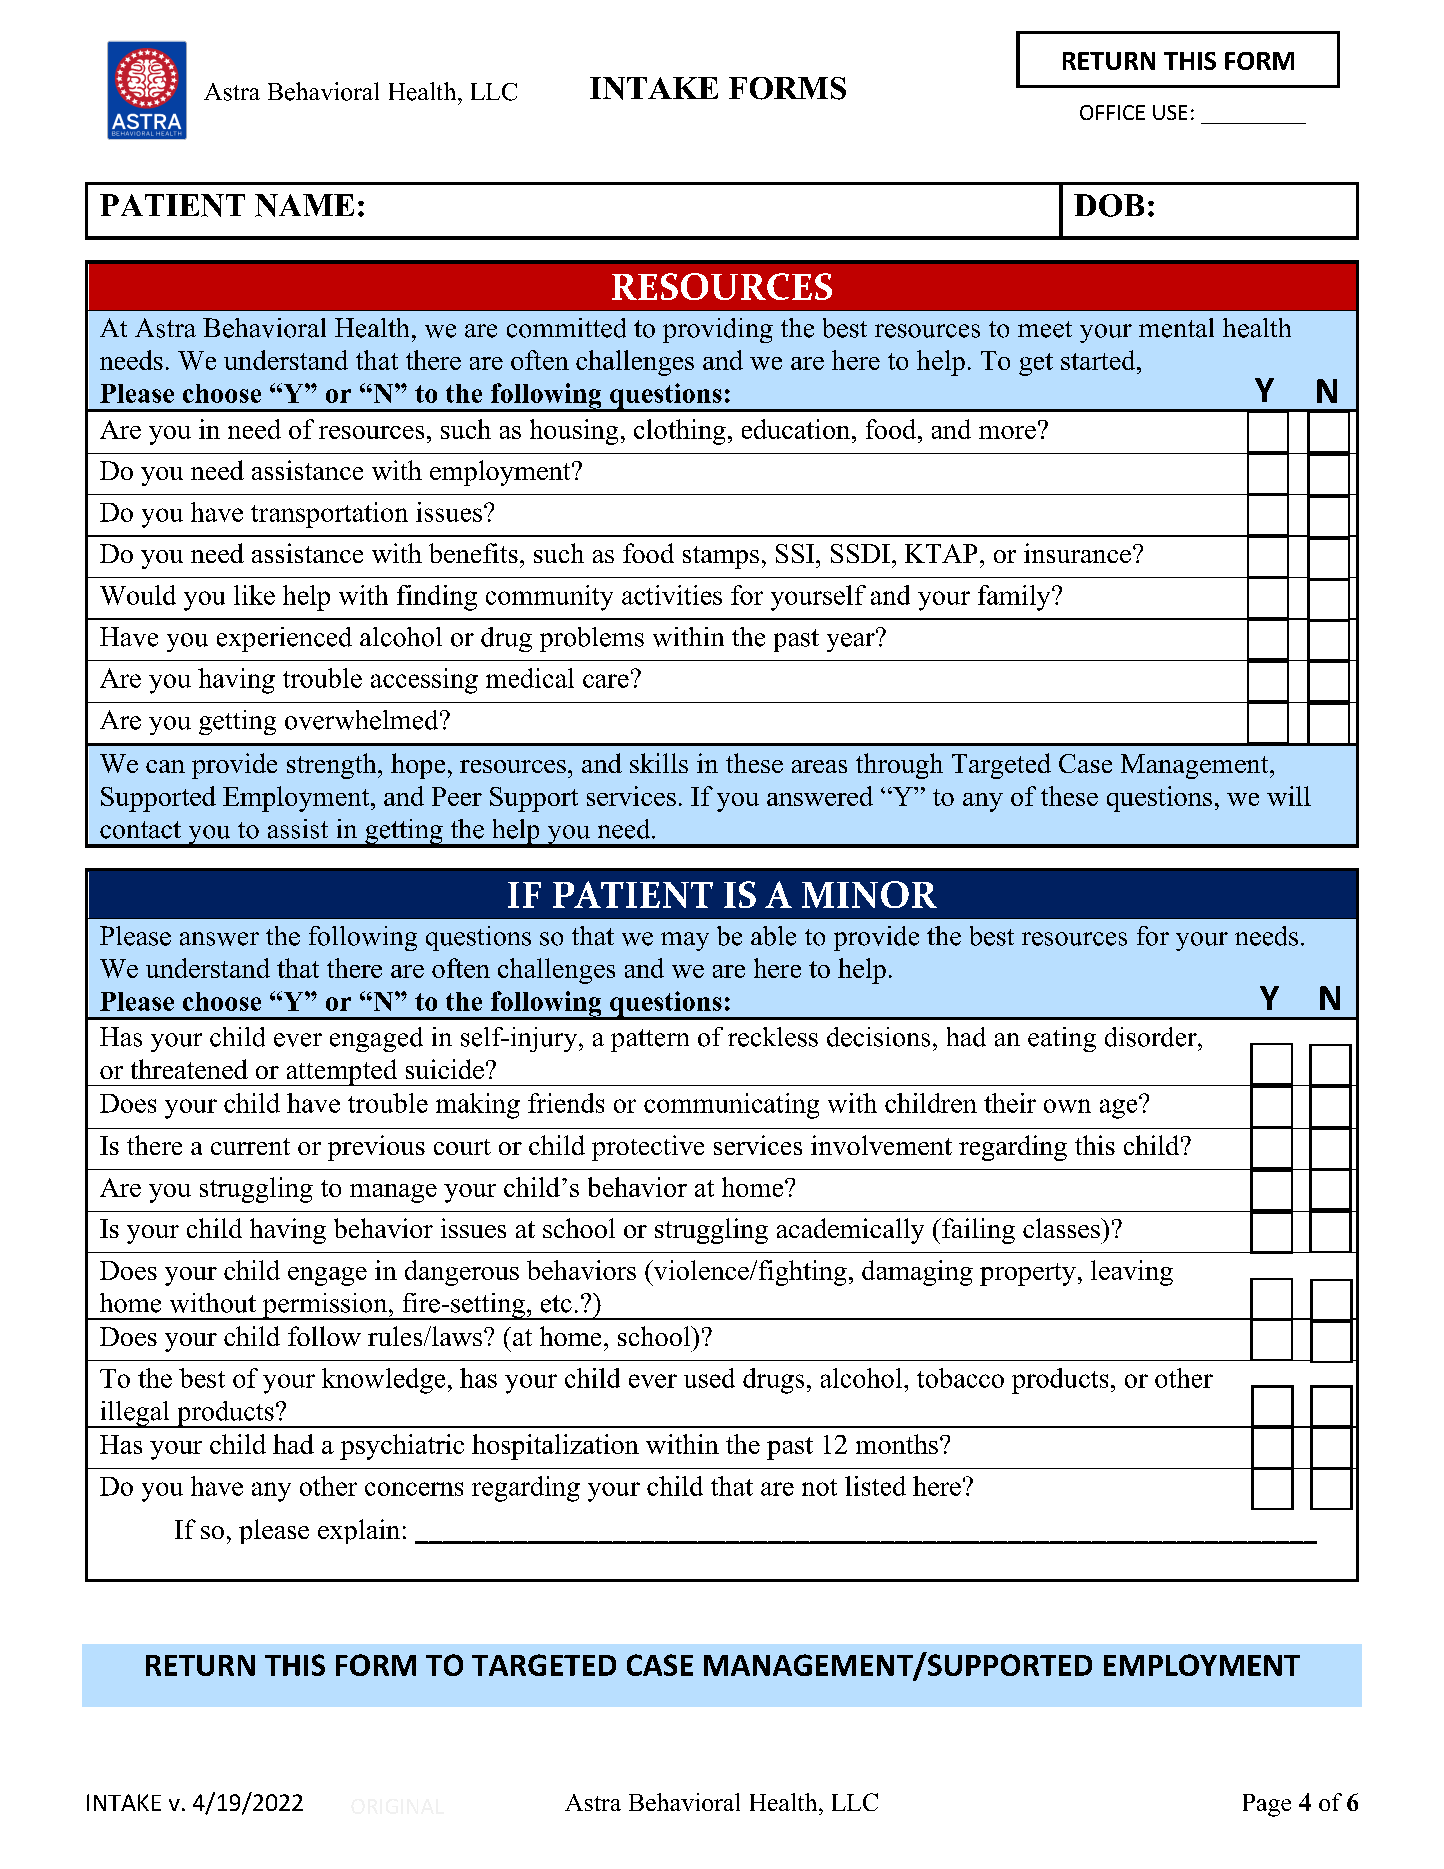  What do you see at coordinates (718, 330) in the screenshot?
I see `providing` at bounding box center [718, 330].
